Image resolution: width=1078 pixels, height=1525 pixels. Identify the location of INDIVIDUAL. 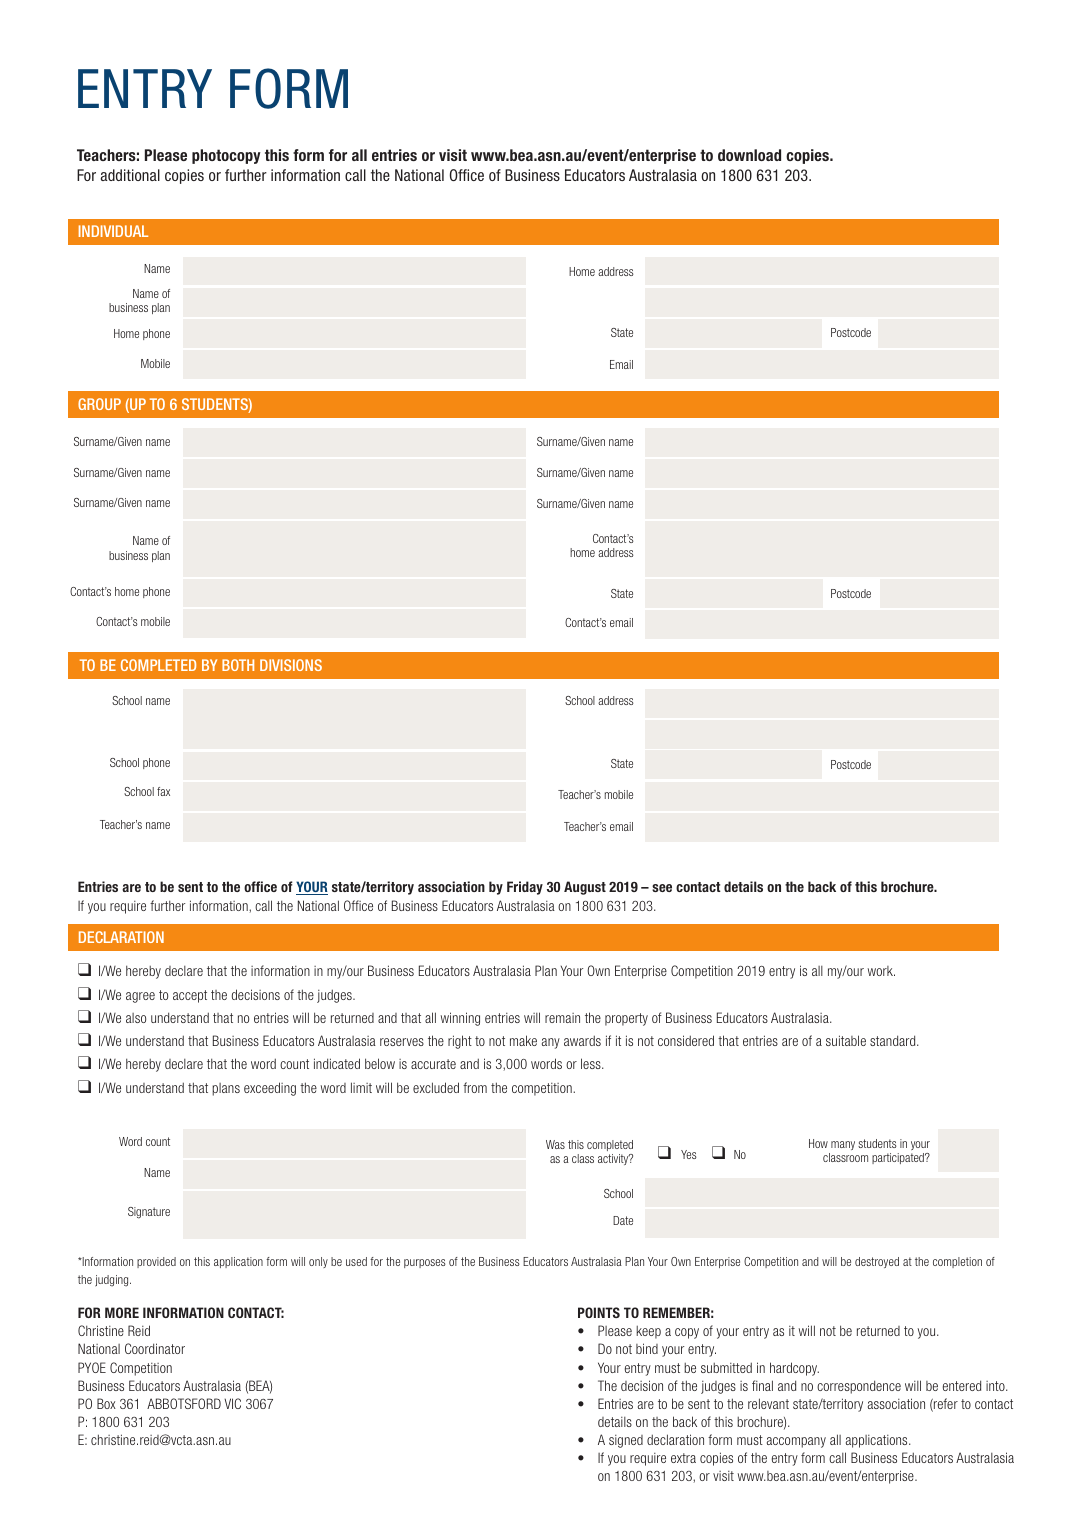
(113, 231).
